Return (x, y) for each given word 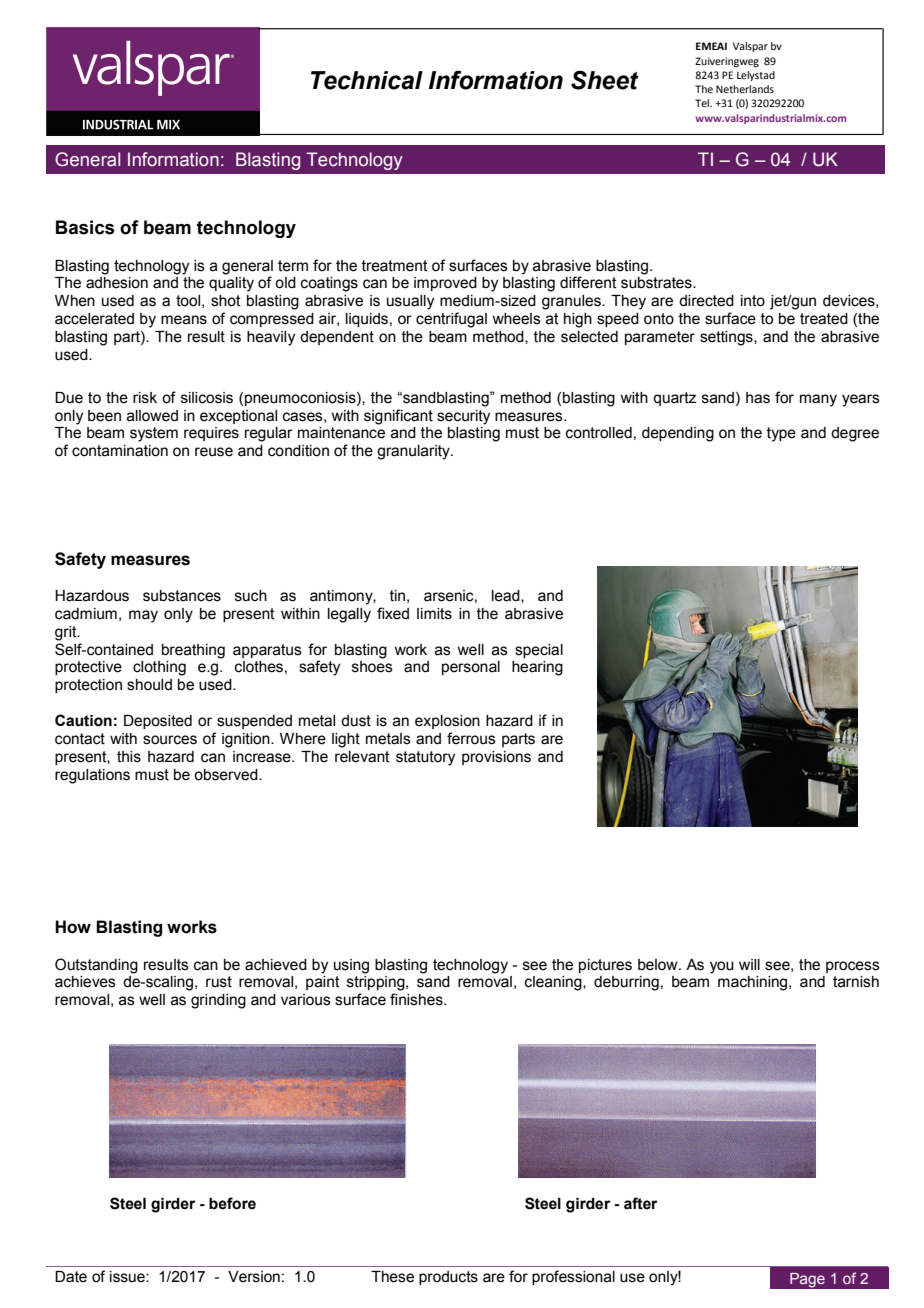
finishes (417, 999)
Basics (85, 227)
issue (128, 1277)
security (463, 417)
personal (471, 668)
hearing (537, 668)
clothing (159, 668)
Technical (367, 80)
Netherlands (745, 89)
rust (219, 982)
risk (145, 398)
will (749, 964)
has (758, 398)
